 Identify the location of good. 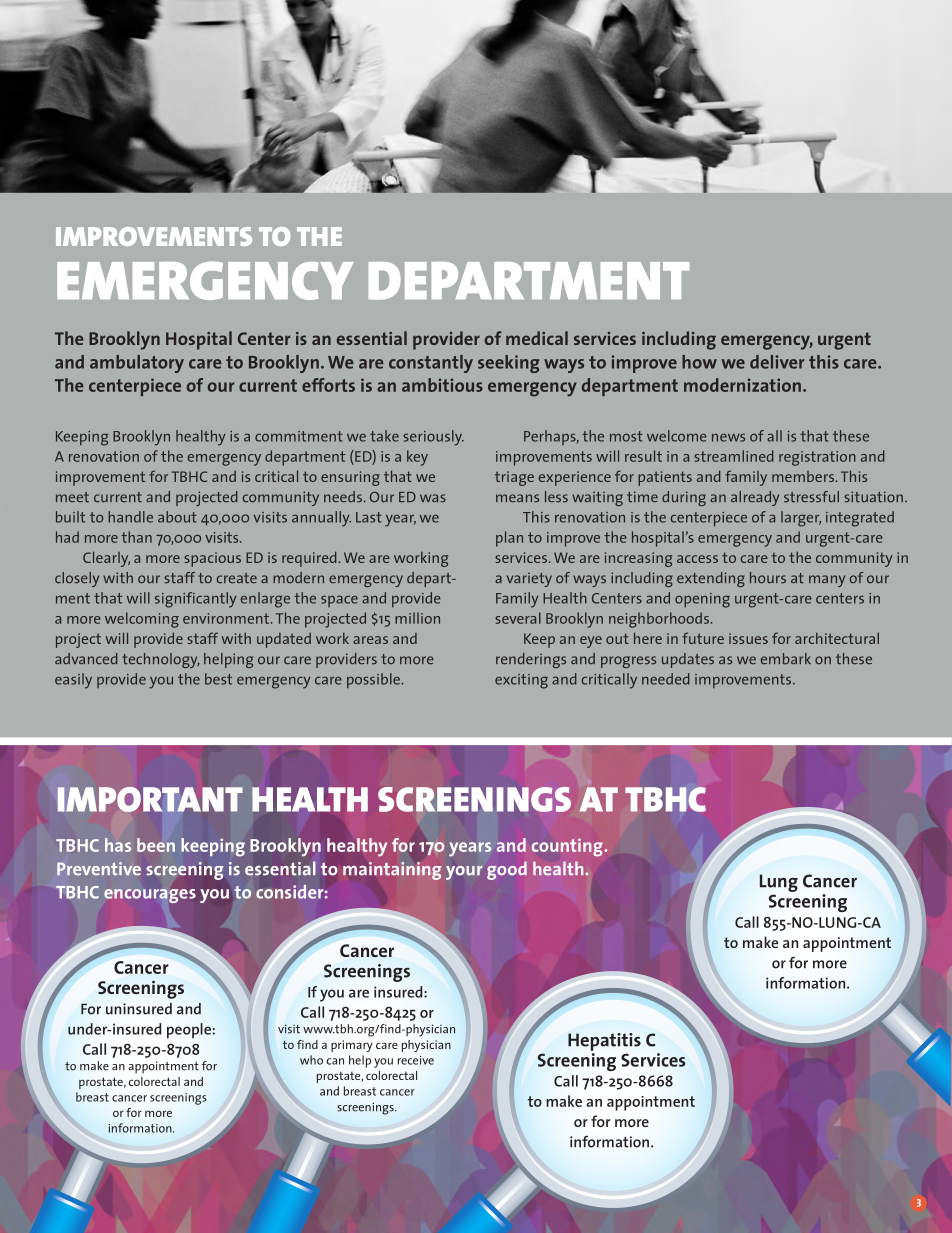
(507, 870).
